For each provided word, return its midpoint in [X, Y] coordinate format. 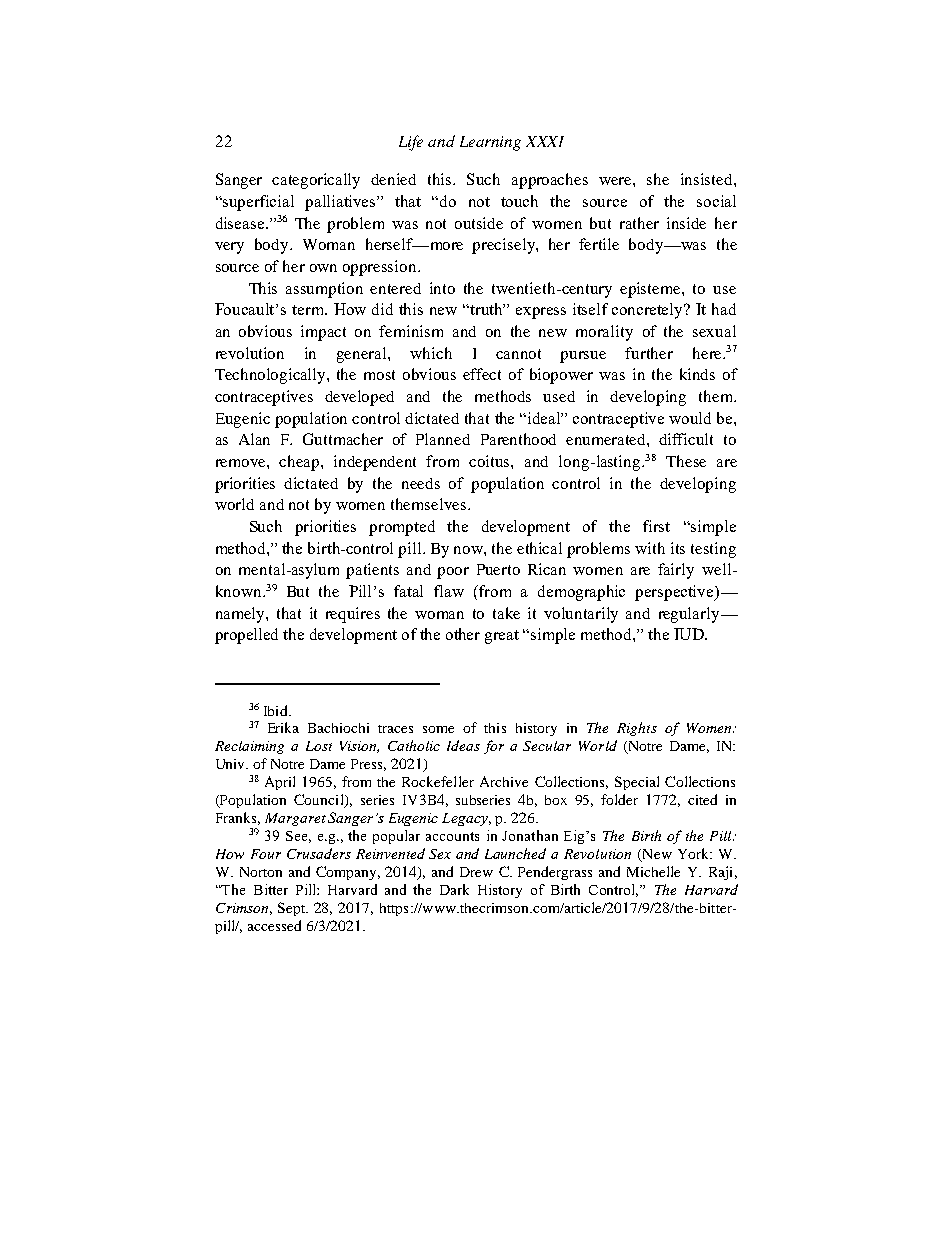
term [309, 310]
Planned [443, 439]
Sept [293, 909]
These [686, 461]
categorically [316, 181]
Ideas [463, 745]
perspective [675, 593]
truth [487, 309]
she [658, 179]
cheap [300, 463]
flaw [449, 591]
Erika [283, 727]
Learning [490, 143]
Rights [637, 729]
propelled [246, 636]
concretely [649, 311]
